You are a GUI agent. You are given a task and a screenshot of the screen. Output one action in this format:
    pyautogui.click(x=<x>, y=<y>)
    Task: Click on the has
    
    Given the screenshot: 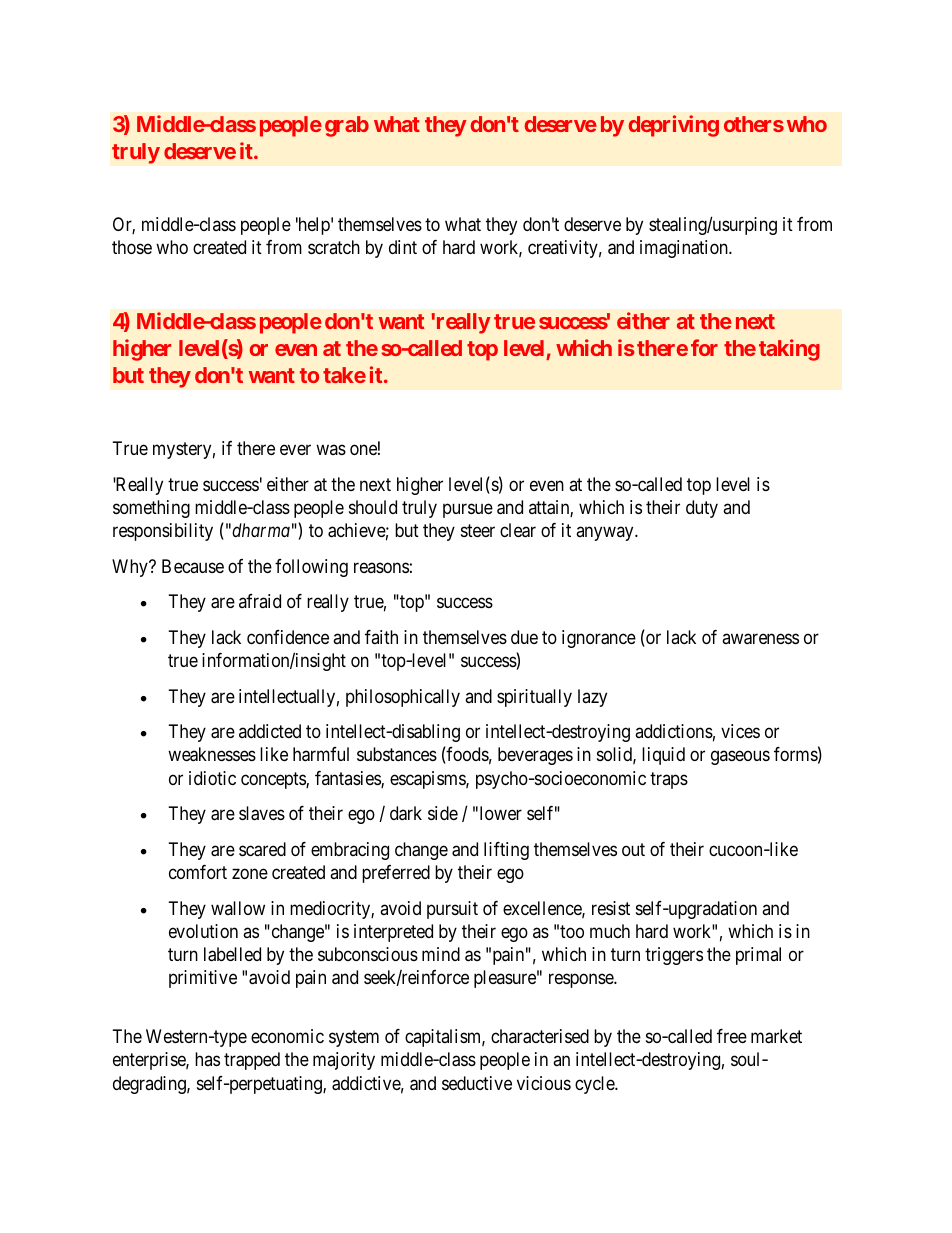 What is the action you would take?
    pyautogui.click(x=207, y=1059)
